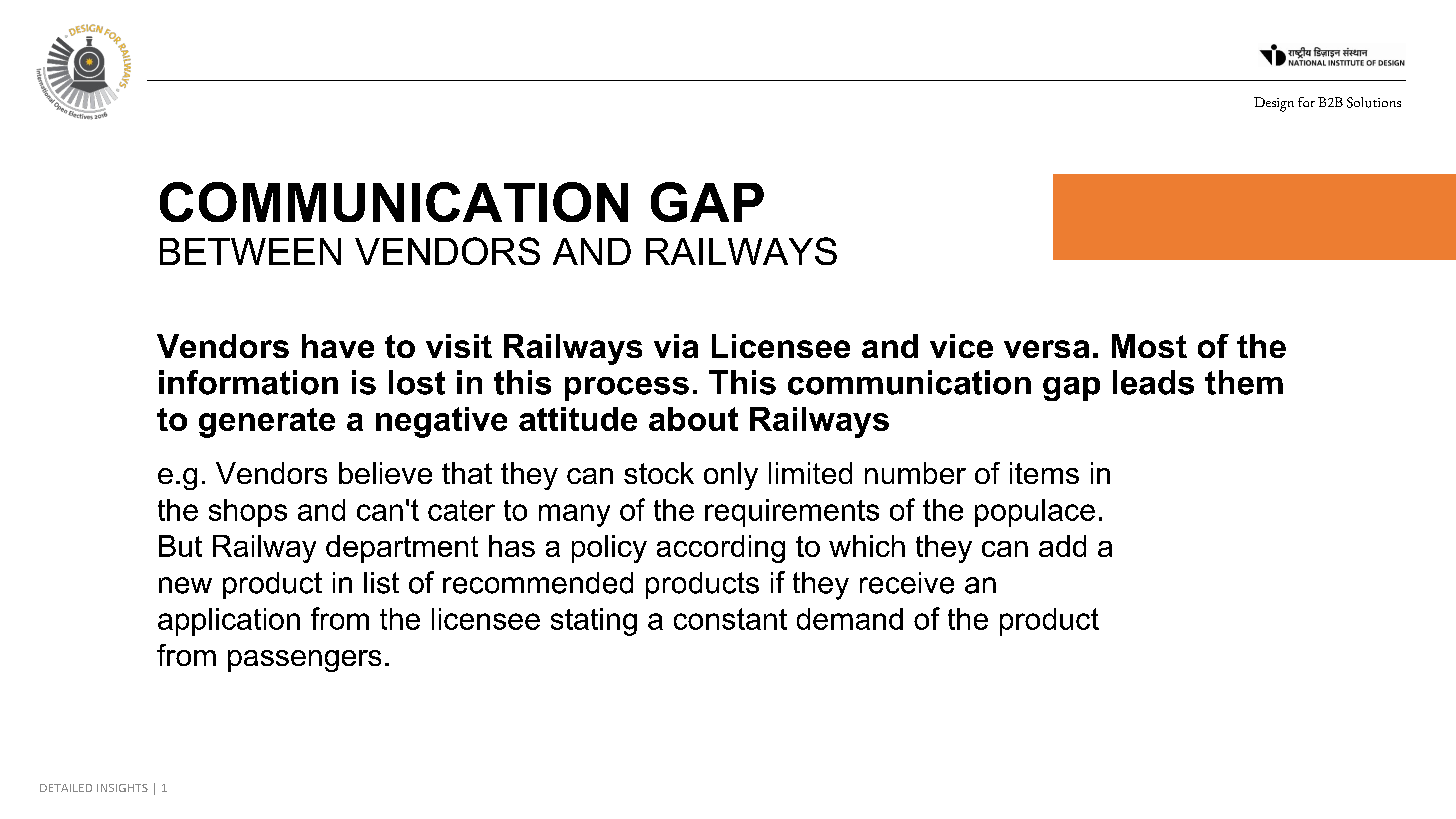 The width and height of the screenshot is (1456, 819). What do you see at coordinates (250, 251) in the screenshot?
I see `BETWEEN` at bounding box center [250, 251].
